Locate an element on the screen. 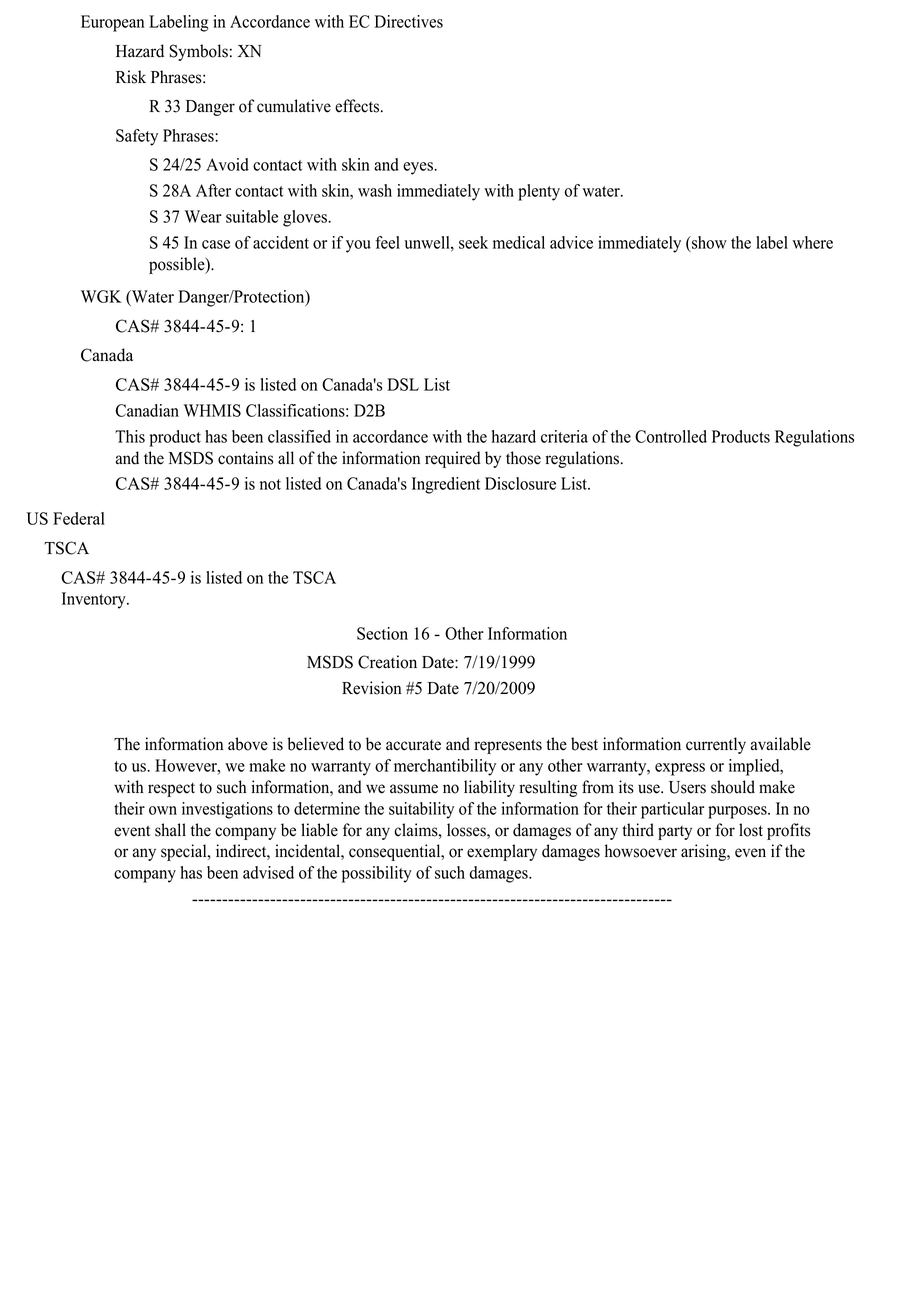 Image resolution: width=924 pixels, height=1308 pixels. lost is located at coordinates (751, 830).
